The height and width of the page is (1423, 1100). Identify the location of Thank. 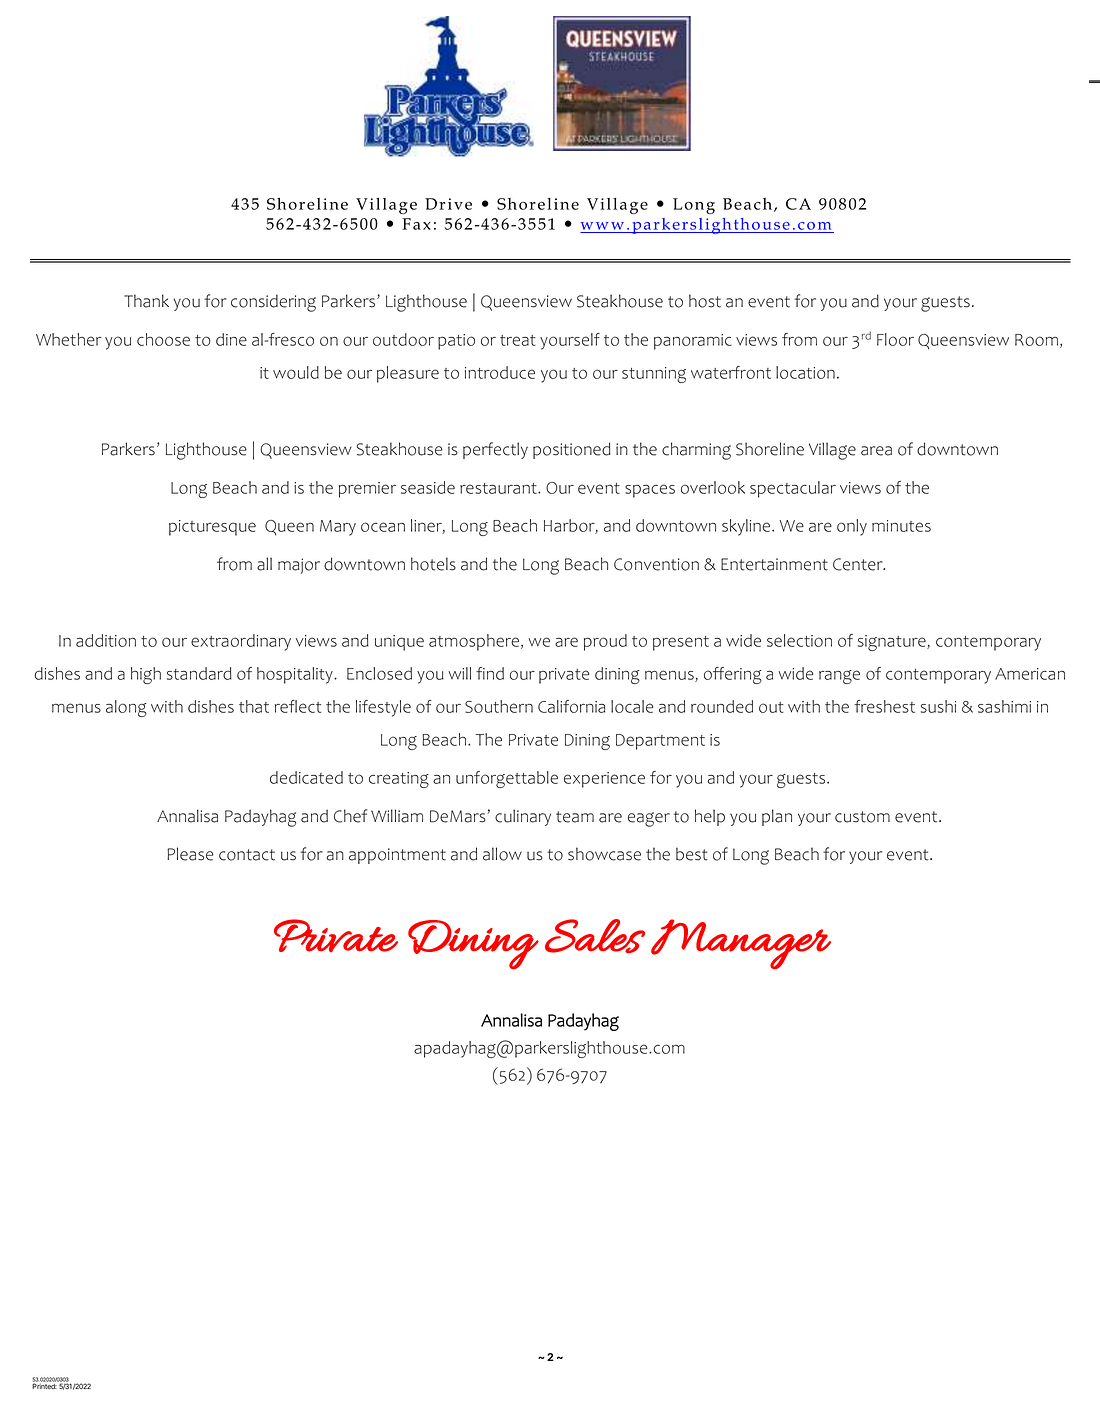
(146, 301).
